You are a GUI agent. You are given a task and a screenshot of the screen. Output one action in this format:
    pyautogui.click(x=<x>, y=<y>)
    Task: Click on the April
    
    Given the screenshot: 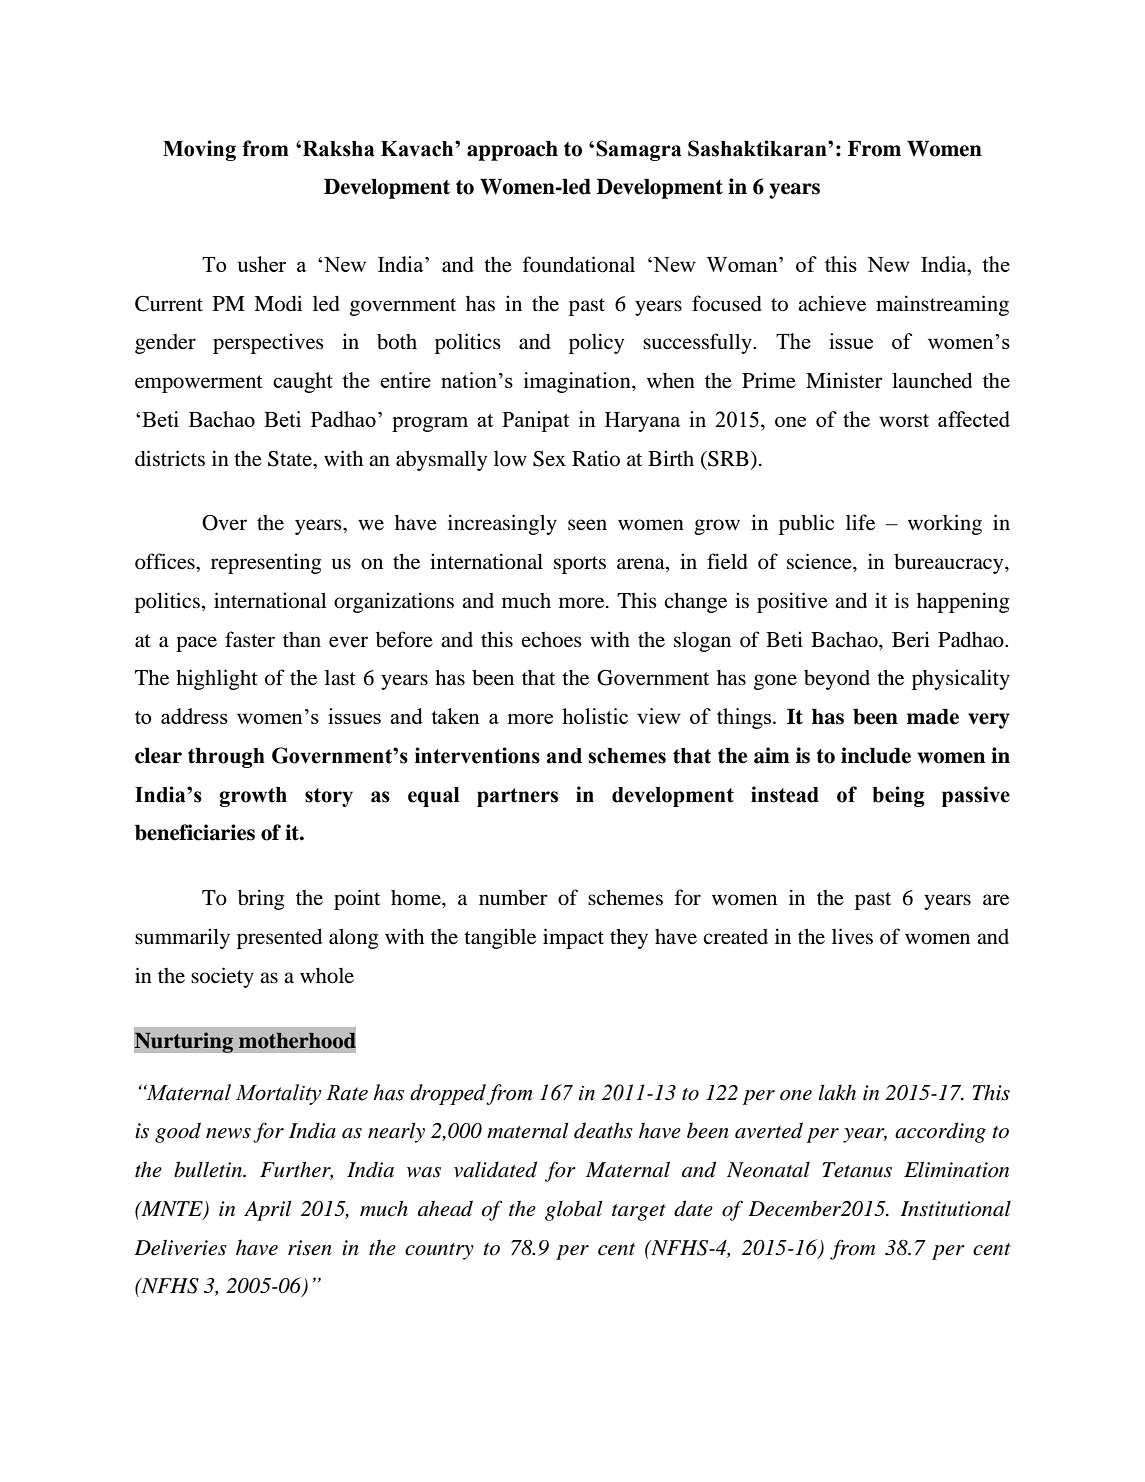 What is the action you would take?
    pyautogui.click(x=268, y=1210)
